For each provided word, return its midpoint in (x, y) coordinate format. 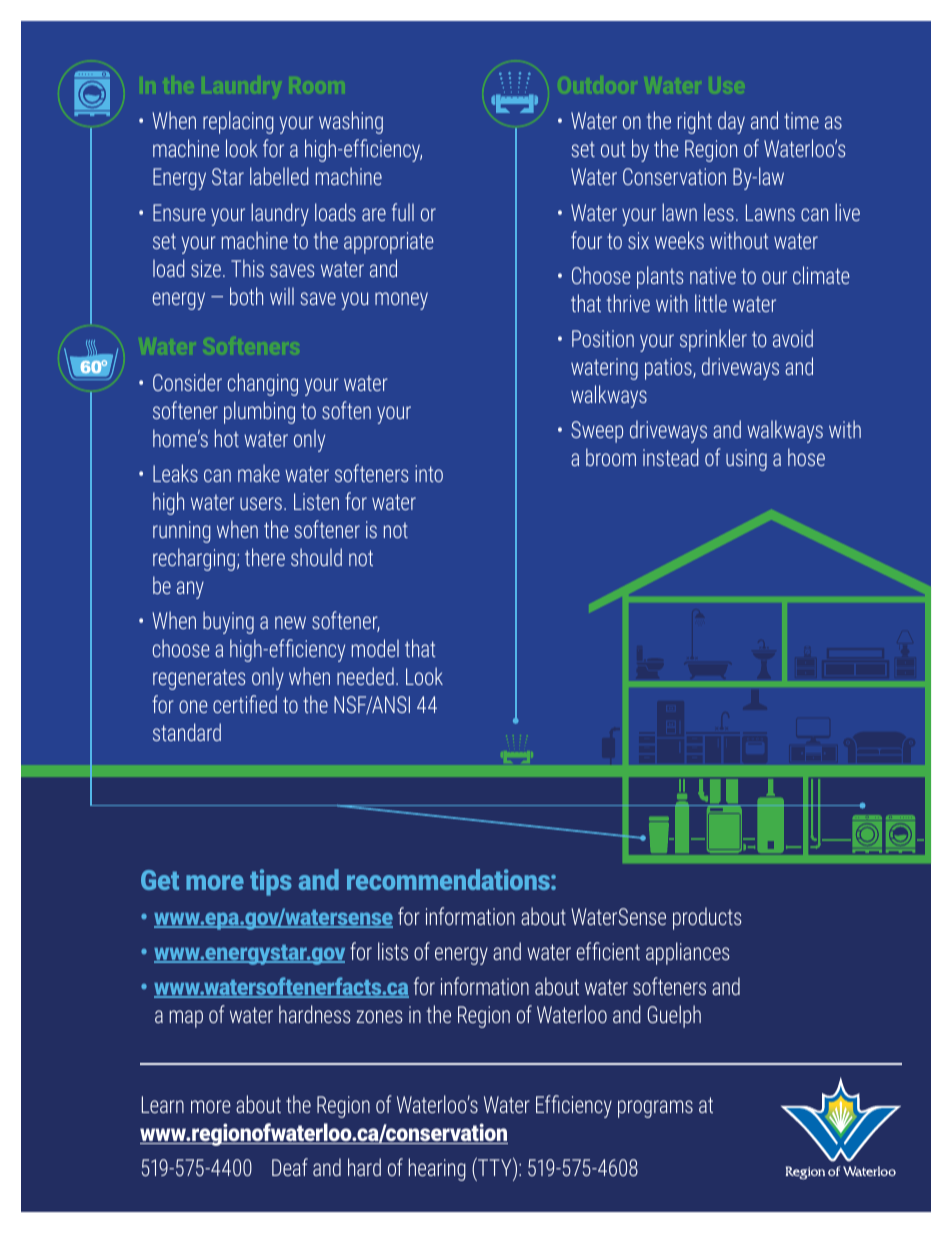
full (403, 212)
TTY (495, 1166)
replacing (238, 122)
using (746, 460)
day (731, 122)
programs (655, 1109)
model (375, 648)
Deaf (290, 1167)
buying (228, 622)
